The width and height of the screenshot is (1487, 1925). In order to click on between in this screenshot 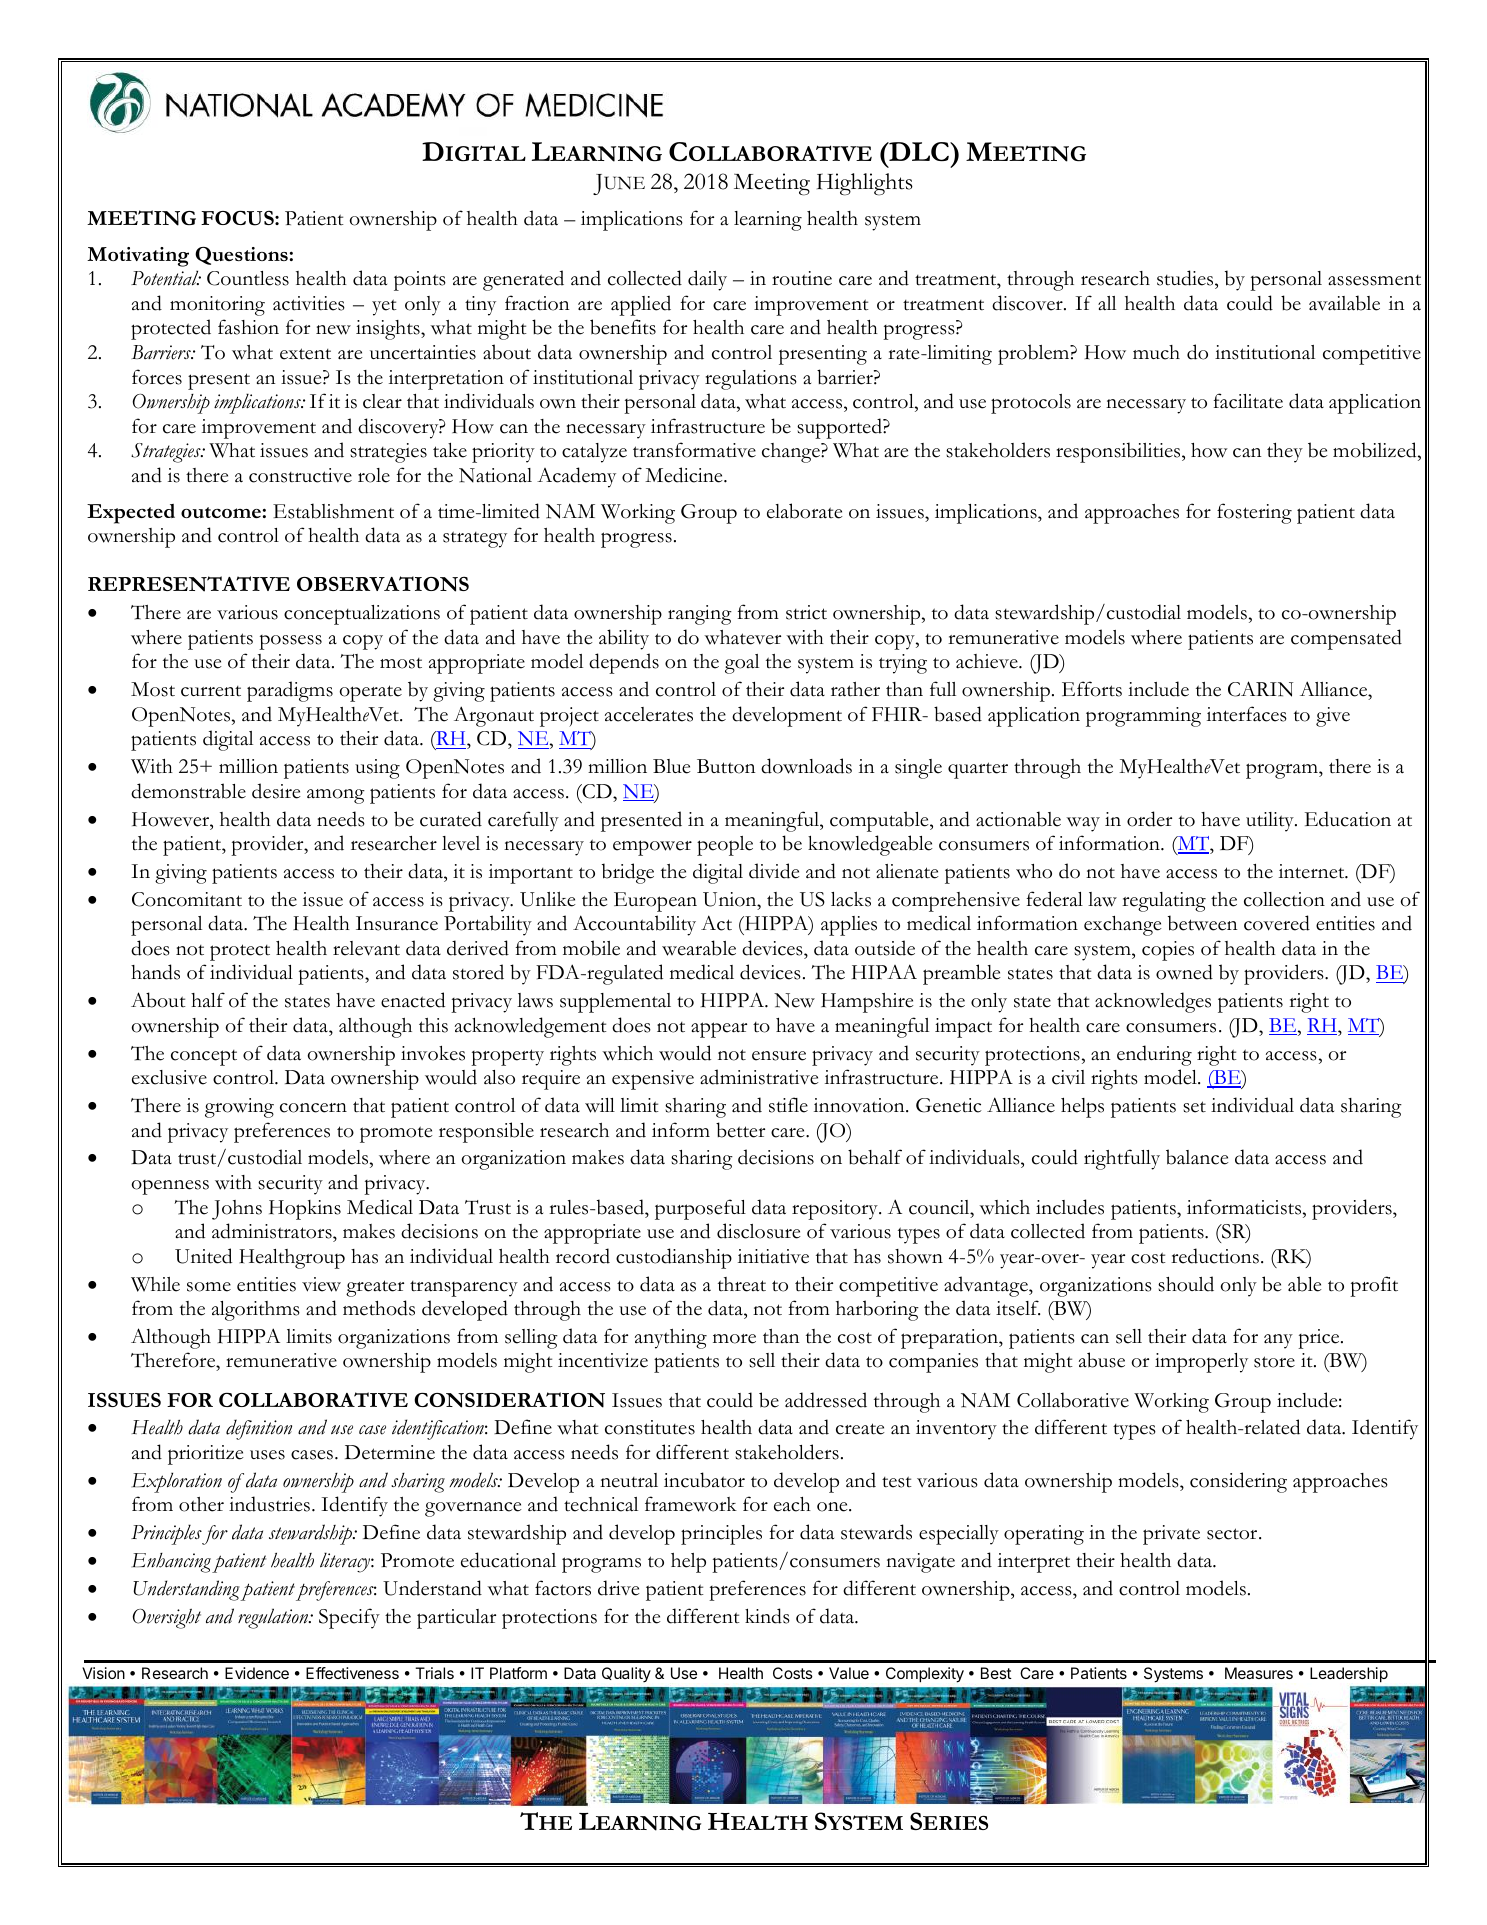, I will do `click(1203, 923)`.
